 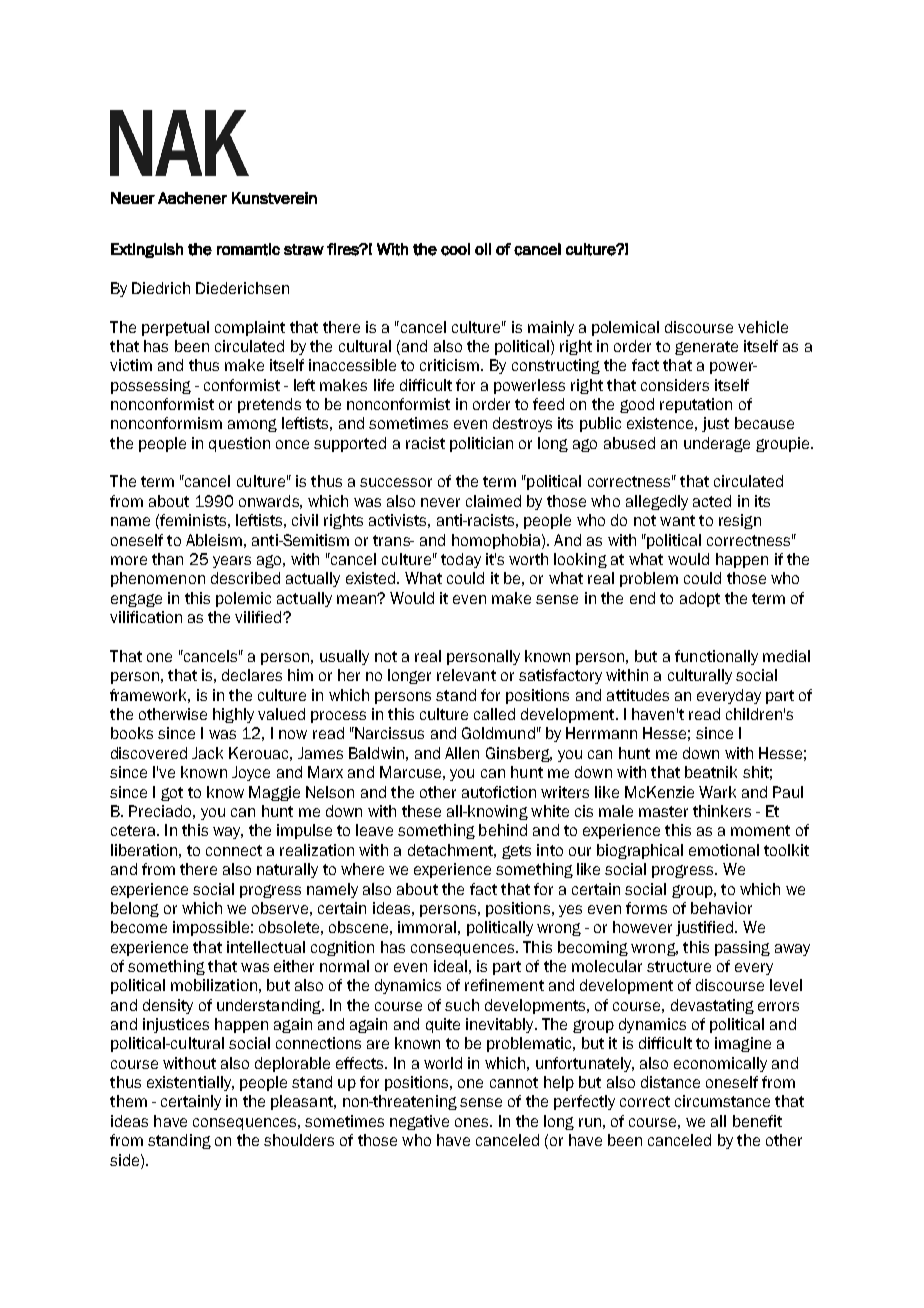 I want to click on today, so click(x=461, y=560).
